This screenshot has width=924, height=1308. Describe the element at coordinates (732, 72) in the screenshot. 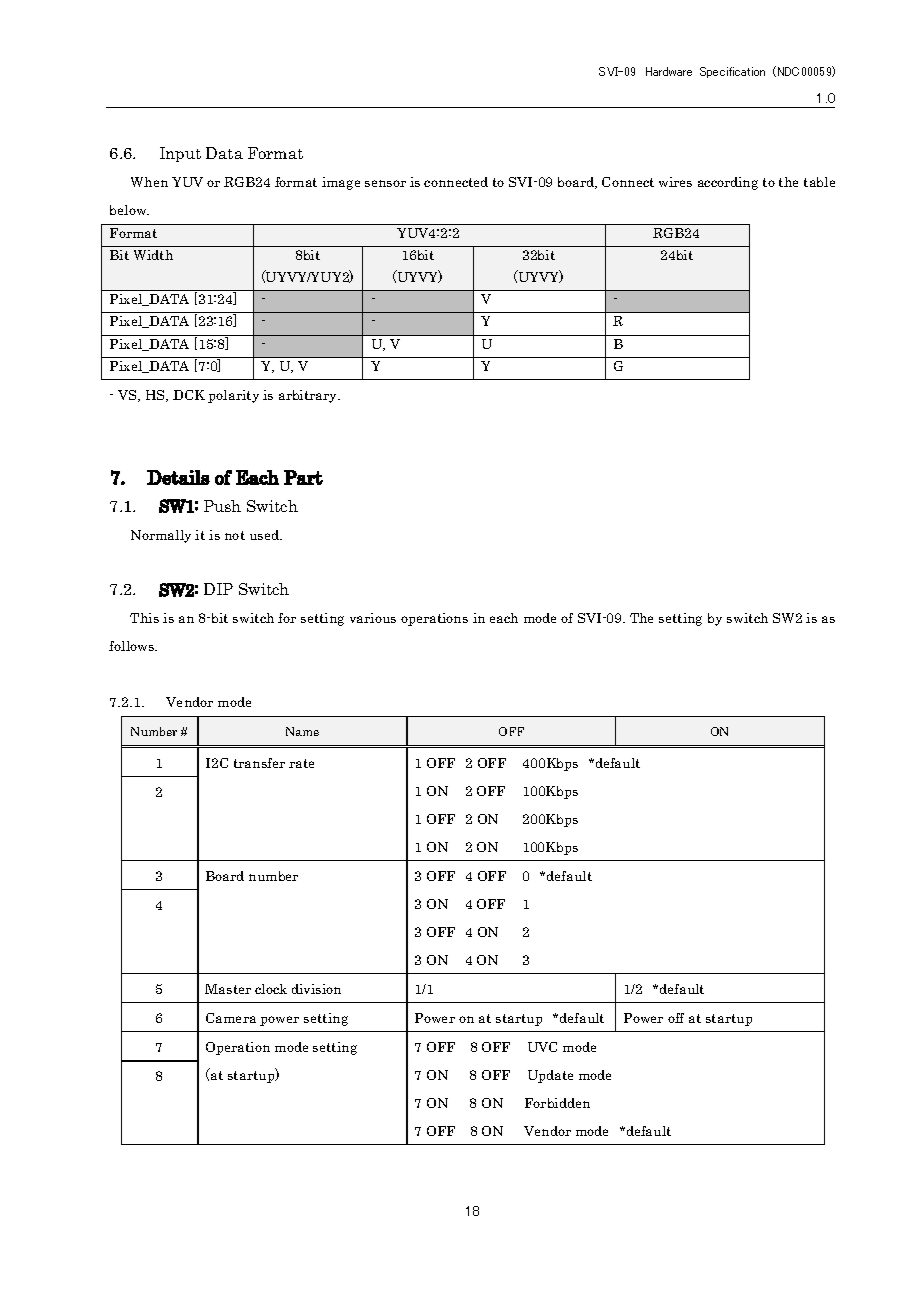

I see `Specification` at that location.
